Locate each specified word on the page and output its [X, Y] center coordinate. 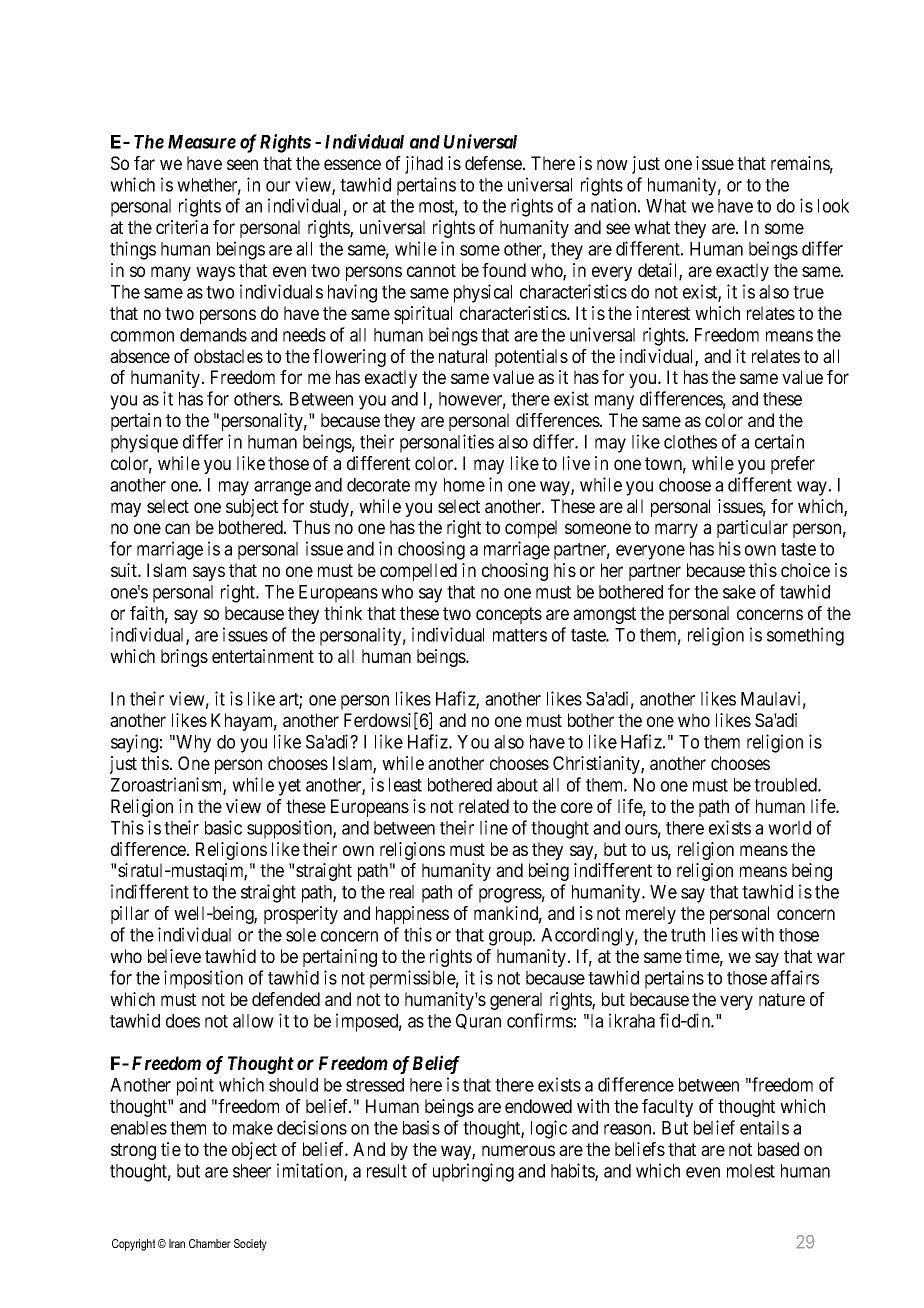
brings [184, 658]
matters [520, 635]
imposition [203, 979]
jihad [424, 165]
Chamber [210, 1243]
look [833, 206]
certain [779, 441]
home [464, 485]
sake [739, 592]
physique [144, 443]
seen [242, 164]
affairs [795, 977]
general [516, 1001]
